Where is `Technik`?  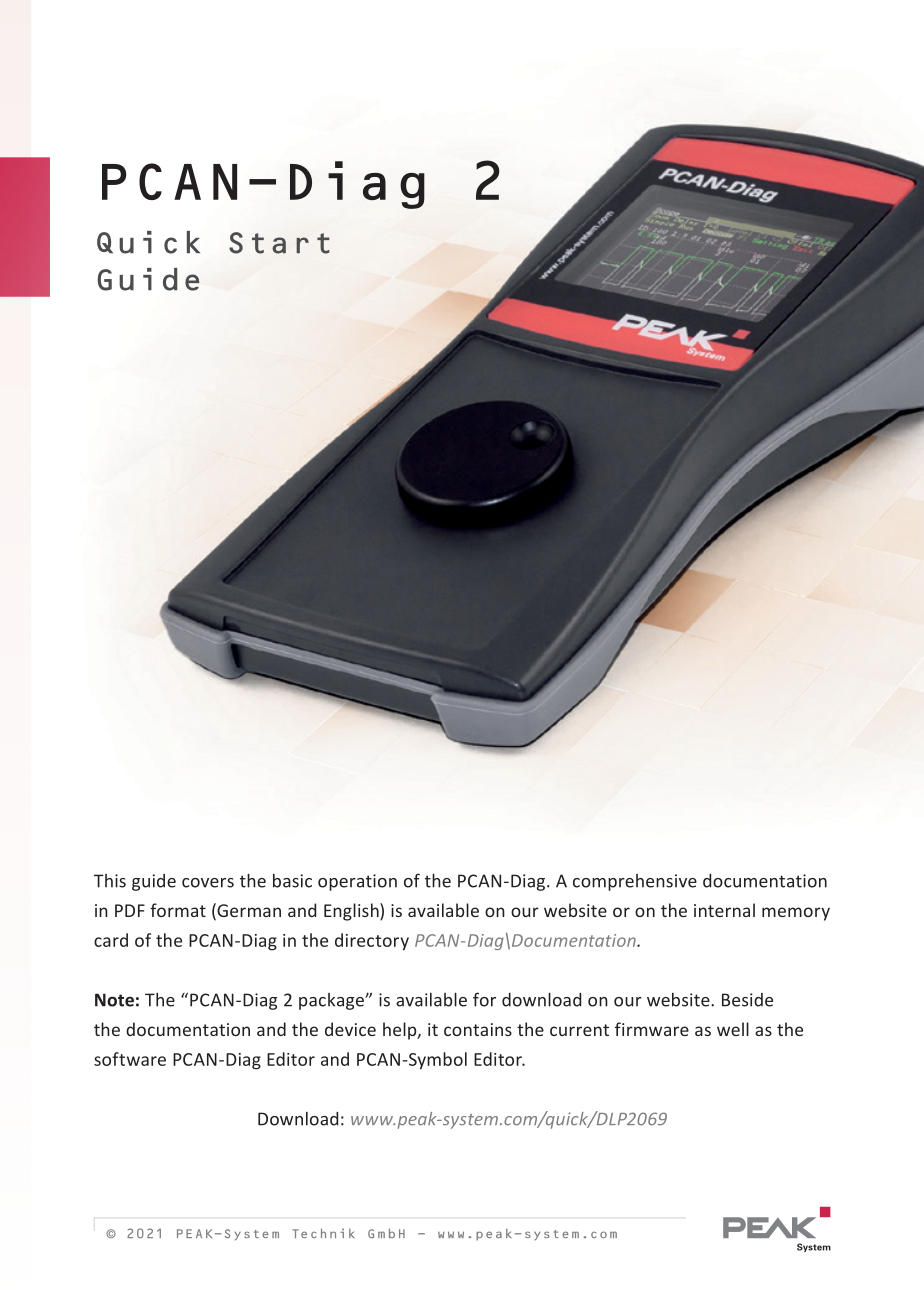
Technik is located at coordinates (323, 1233).
